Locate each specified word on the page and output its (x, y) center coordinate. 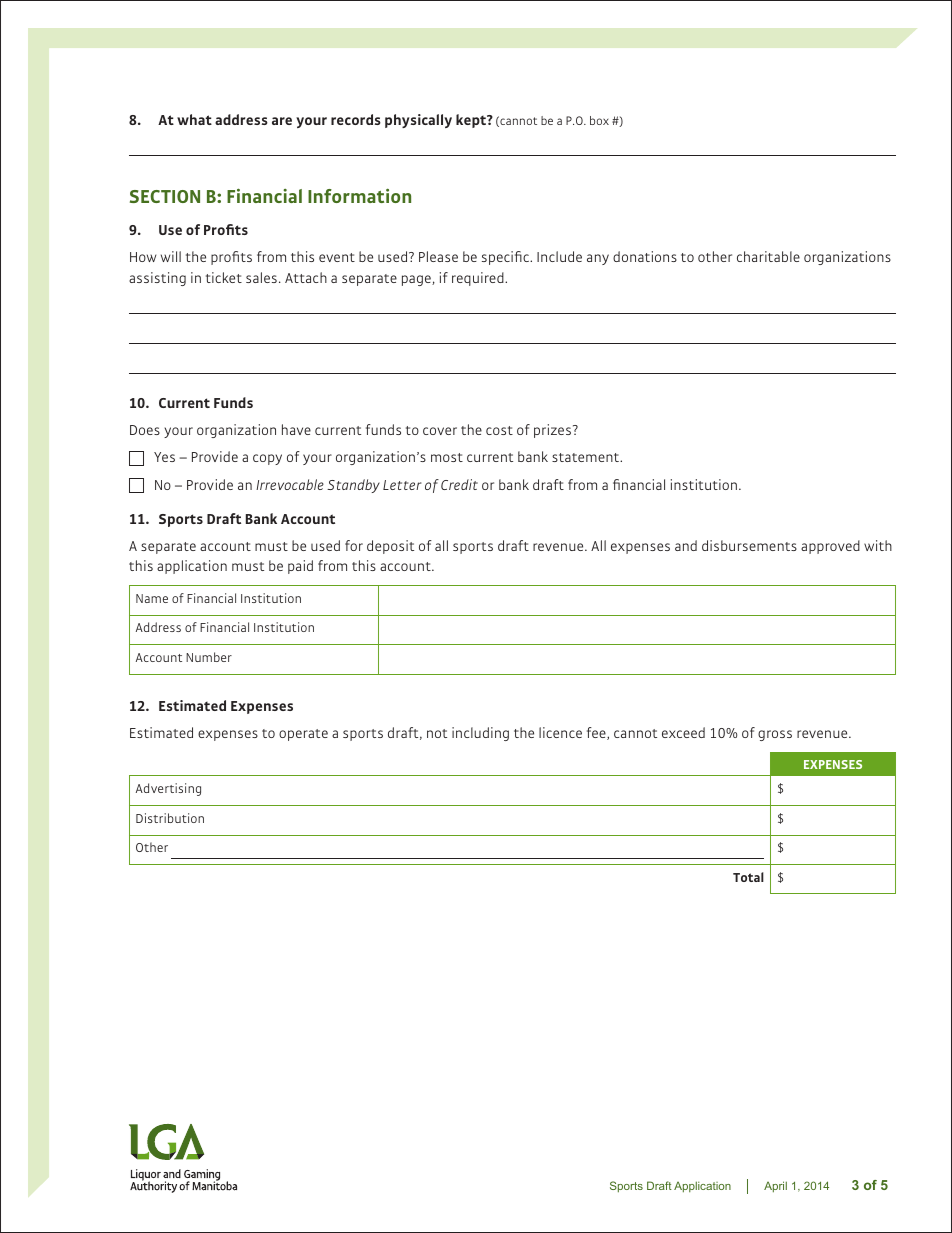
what (194, 119)
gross (775, 735)
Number (209, 657)
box (599, 120)
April (775, 1186)
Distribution (170, 818)
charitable (768, 256)
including (480, 734)
